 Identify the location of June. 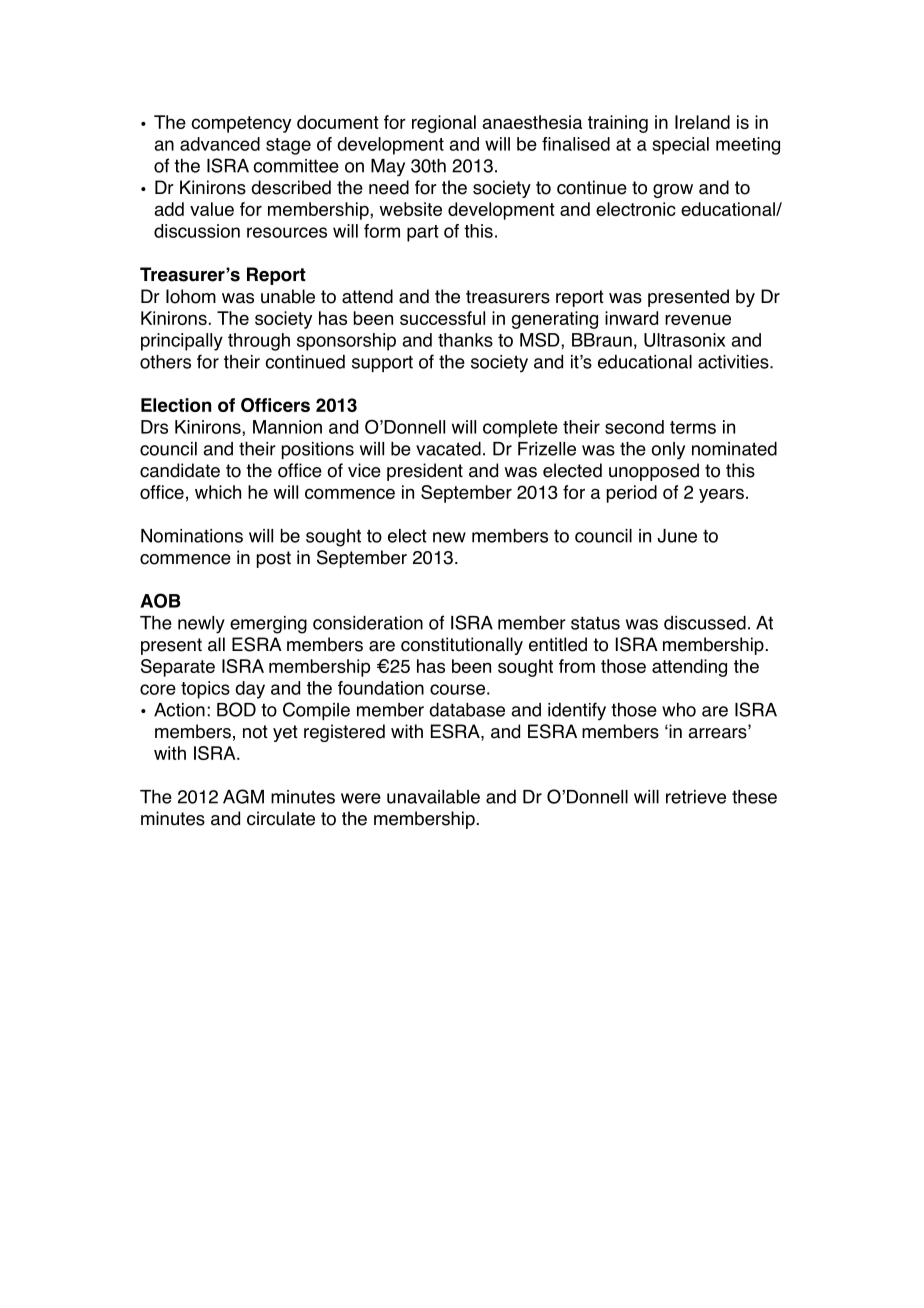
(677, 536).
